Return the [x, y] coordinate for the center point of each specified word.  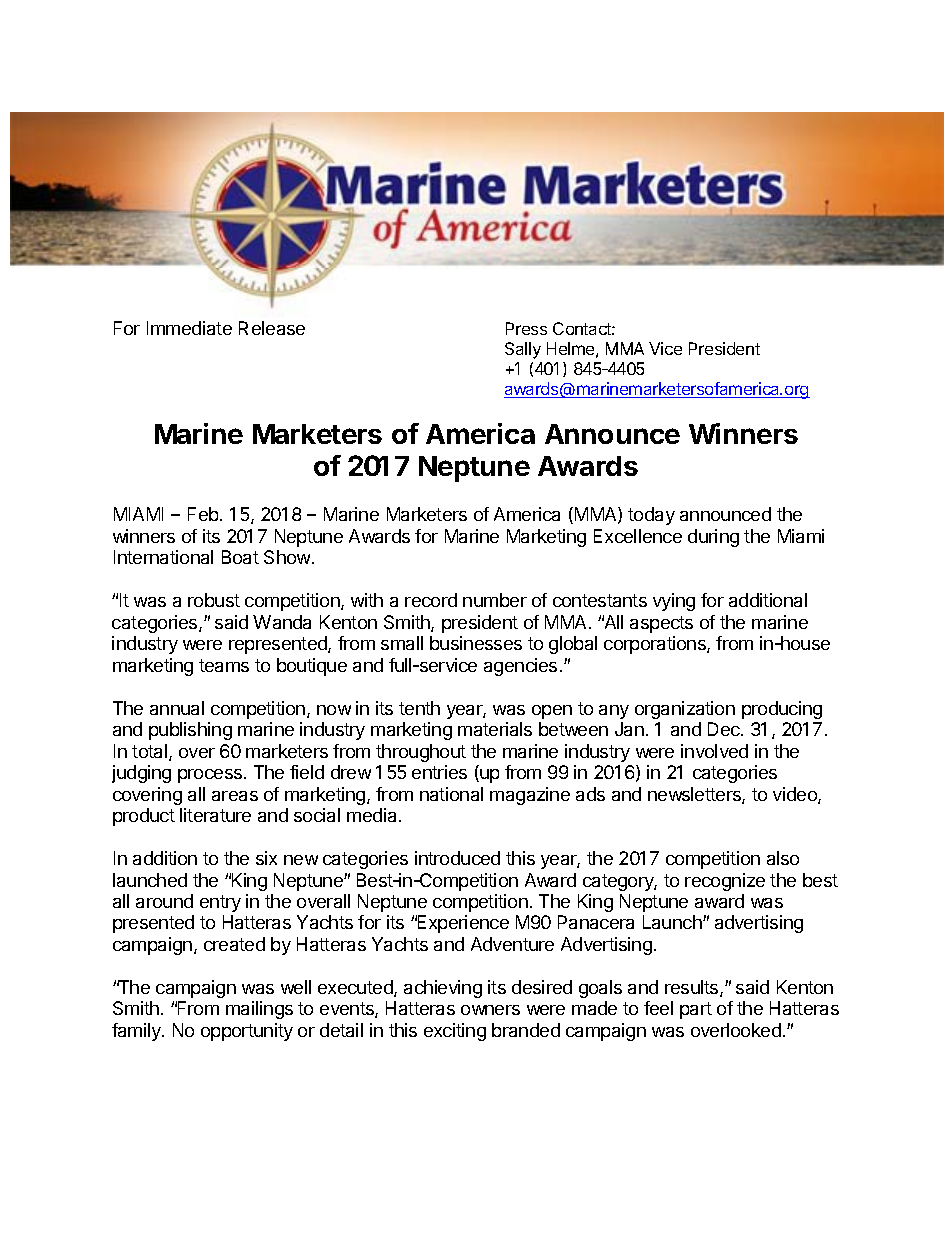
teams [224, 665]
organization [685, 710]
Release [272, 328]
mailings [259, 1010]
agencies [520, 667]
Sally [523, 350]
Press [526, 328]
